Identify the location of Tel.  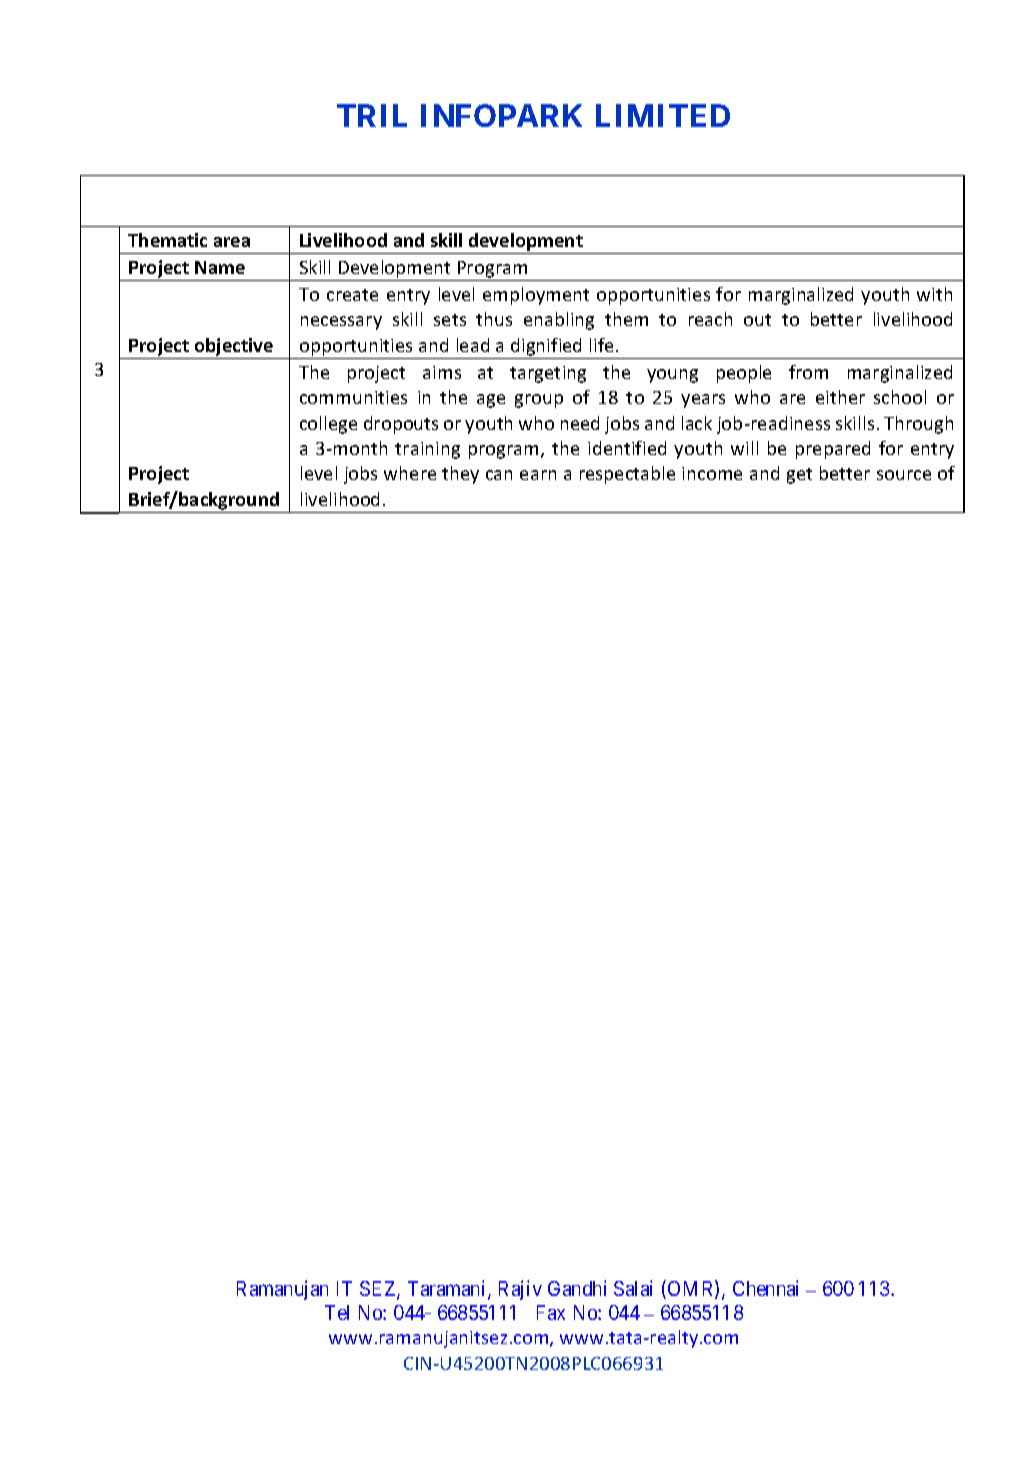
(337, 1312).
